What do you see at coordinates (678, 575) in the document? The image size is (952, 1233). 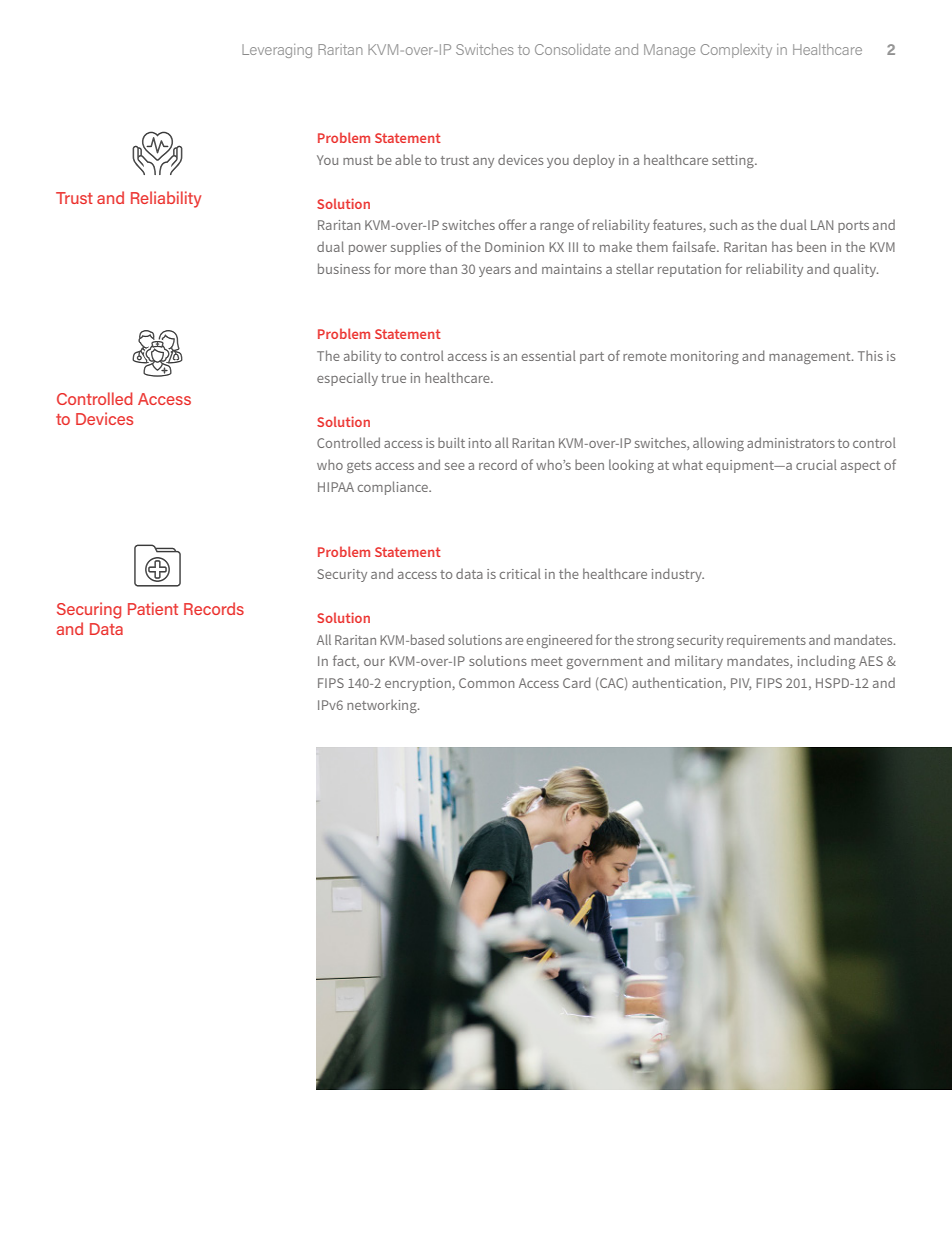 I see `industry` at bounding box center [678, 575].
